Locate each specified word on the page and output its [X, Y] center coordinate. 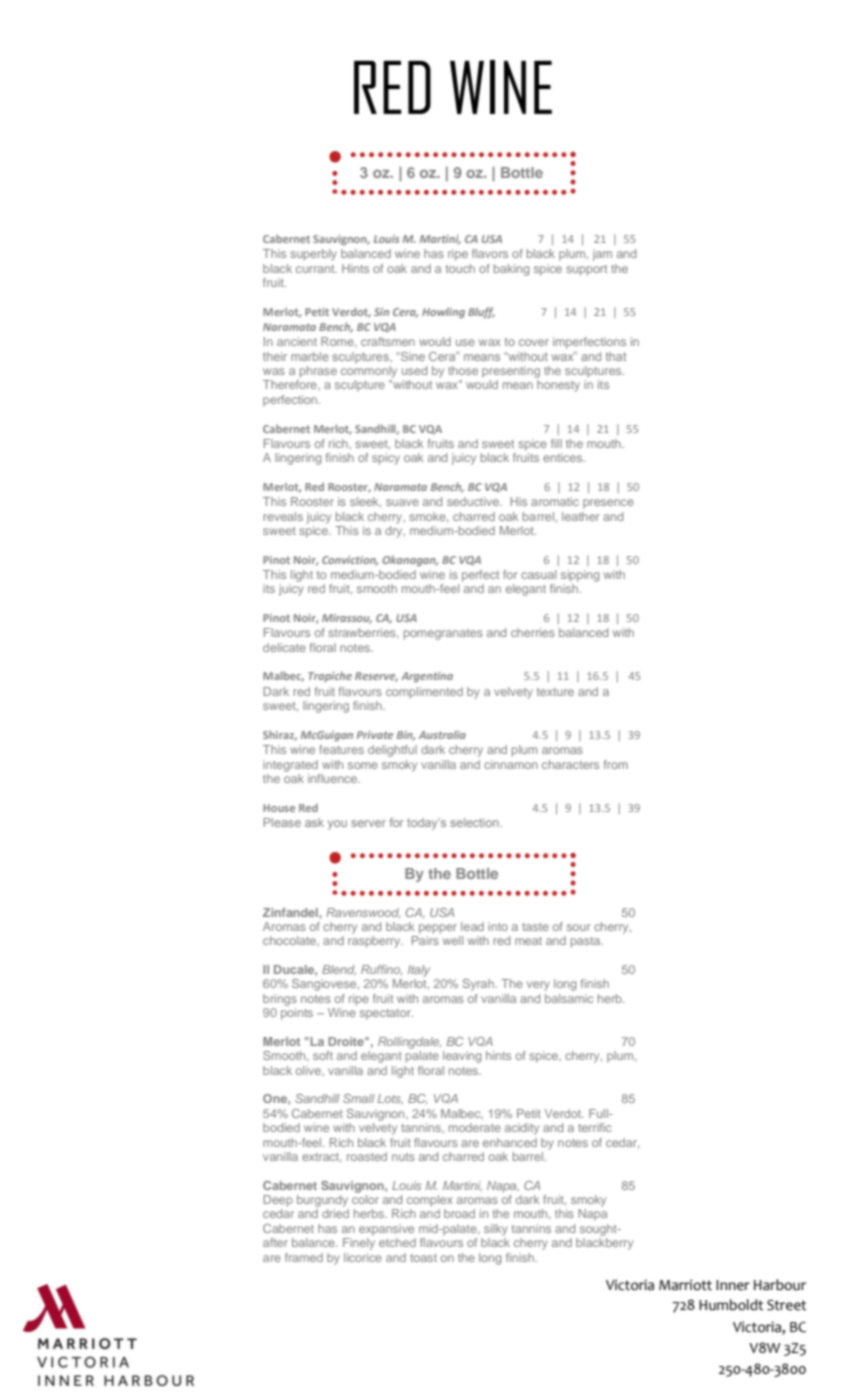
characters [570, 764]
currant [316, 269]
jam [602, 255]
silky [496, 1230]
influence [333, 778]
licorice [363, 1257]
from [616, 764]
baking [511, 270]
